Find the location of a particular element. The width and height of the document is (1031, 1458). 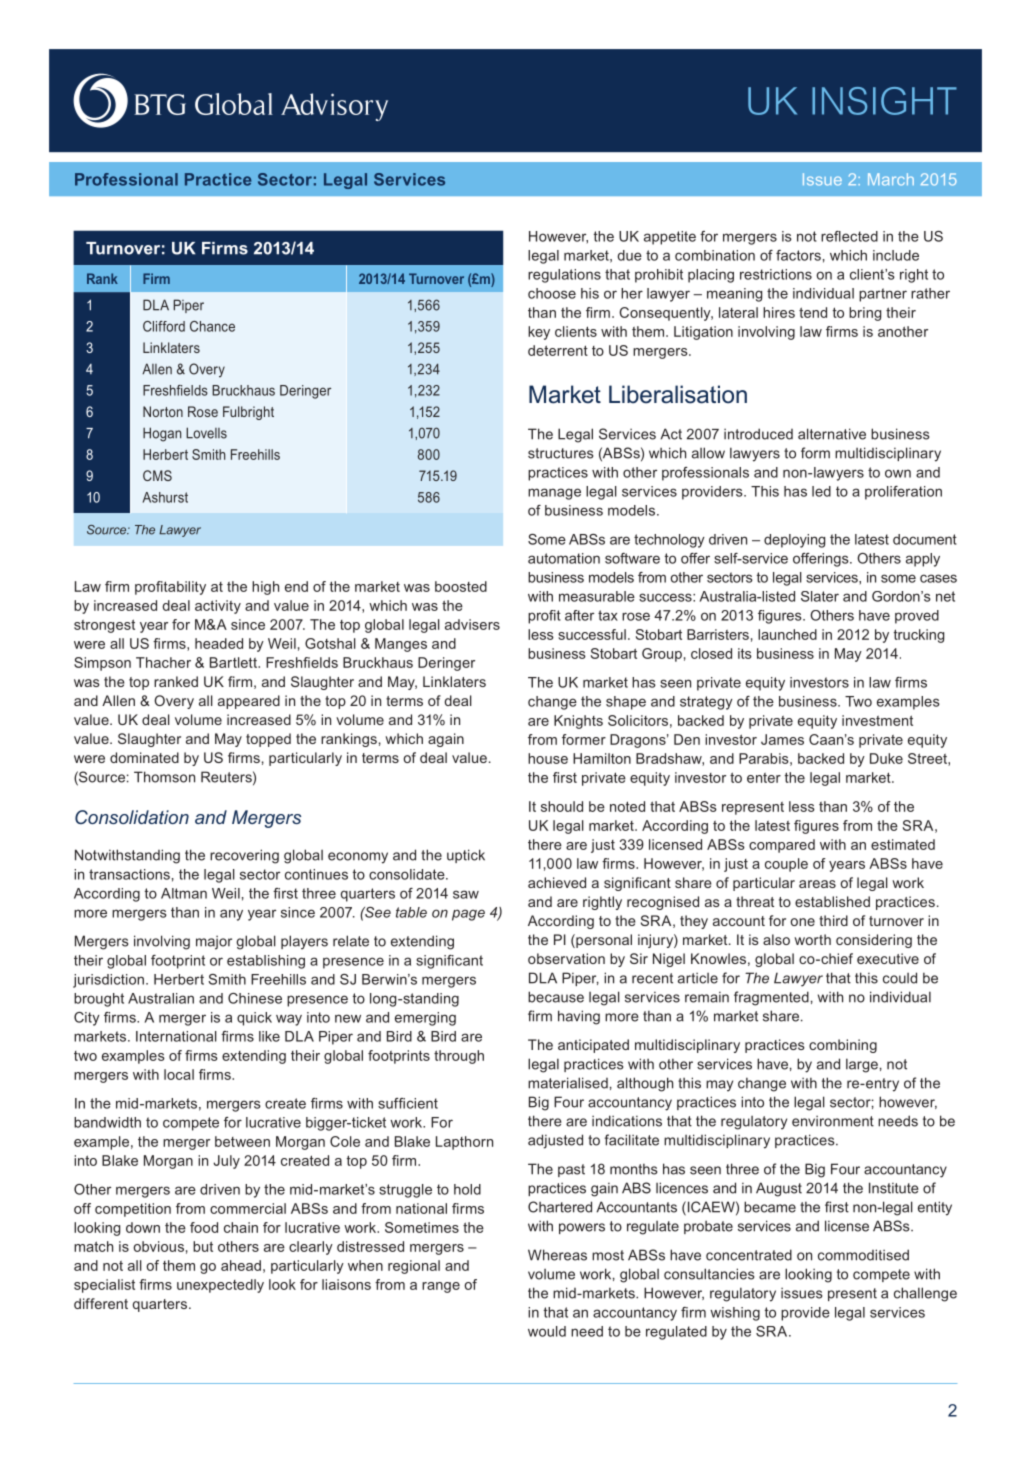

regulations is located at coordinates (564, 276).
